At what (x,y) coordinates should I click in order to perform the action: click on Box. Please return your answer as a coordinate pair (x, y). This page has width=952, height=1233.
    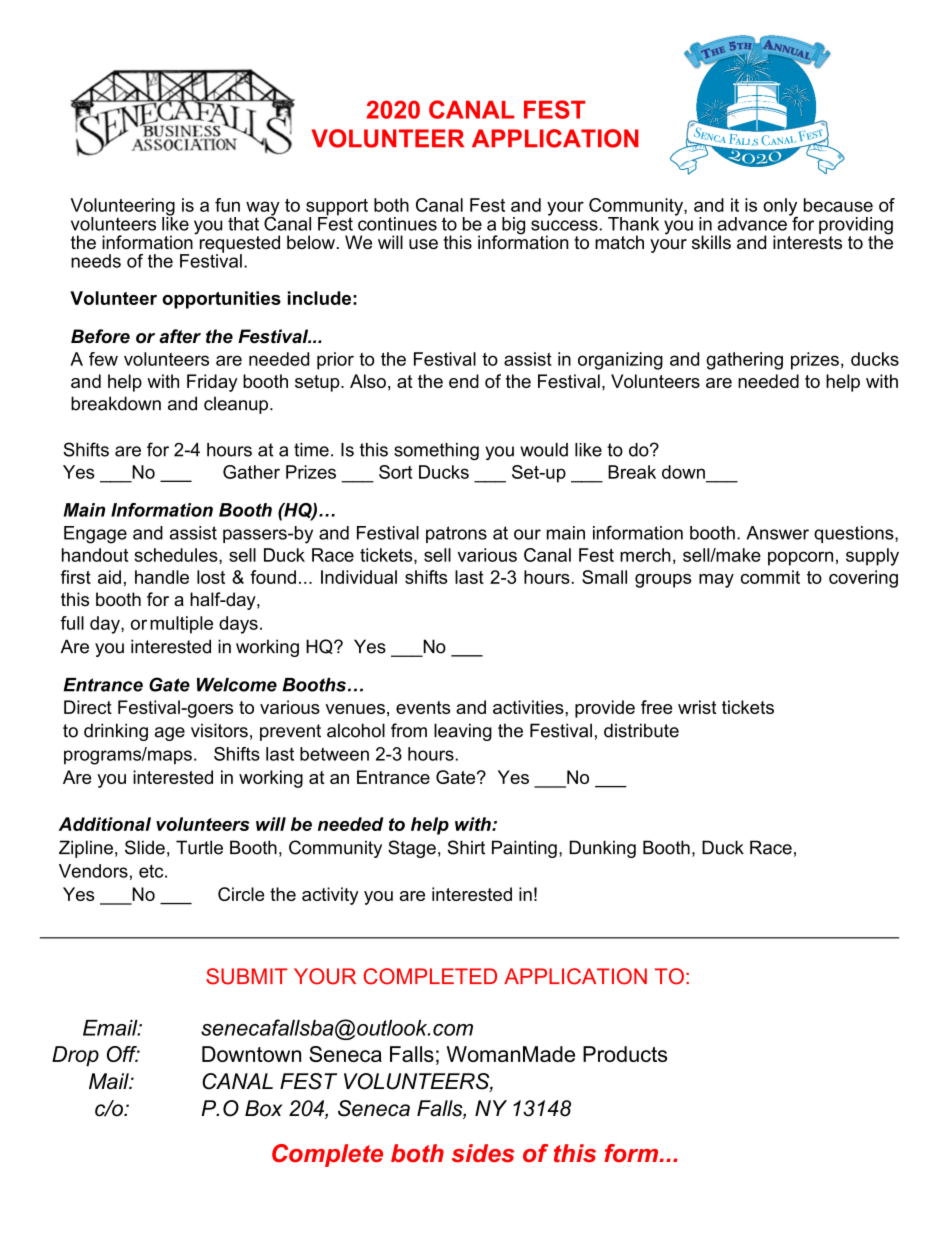
    Looking at the image, I should click on (263, 1108).
